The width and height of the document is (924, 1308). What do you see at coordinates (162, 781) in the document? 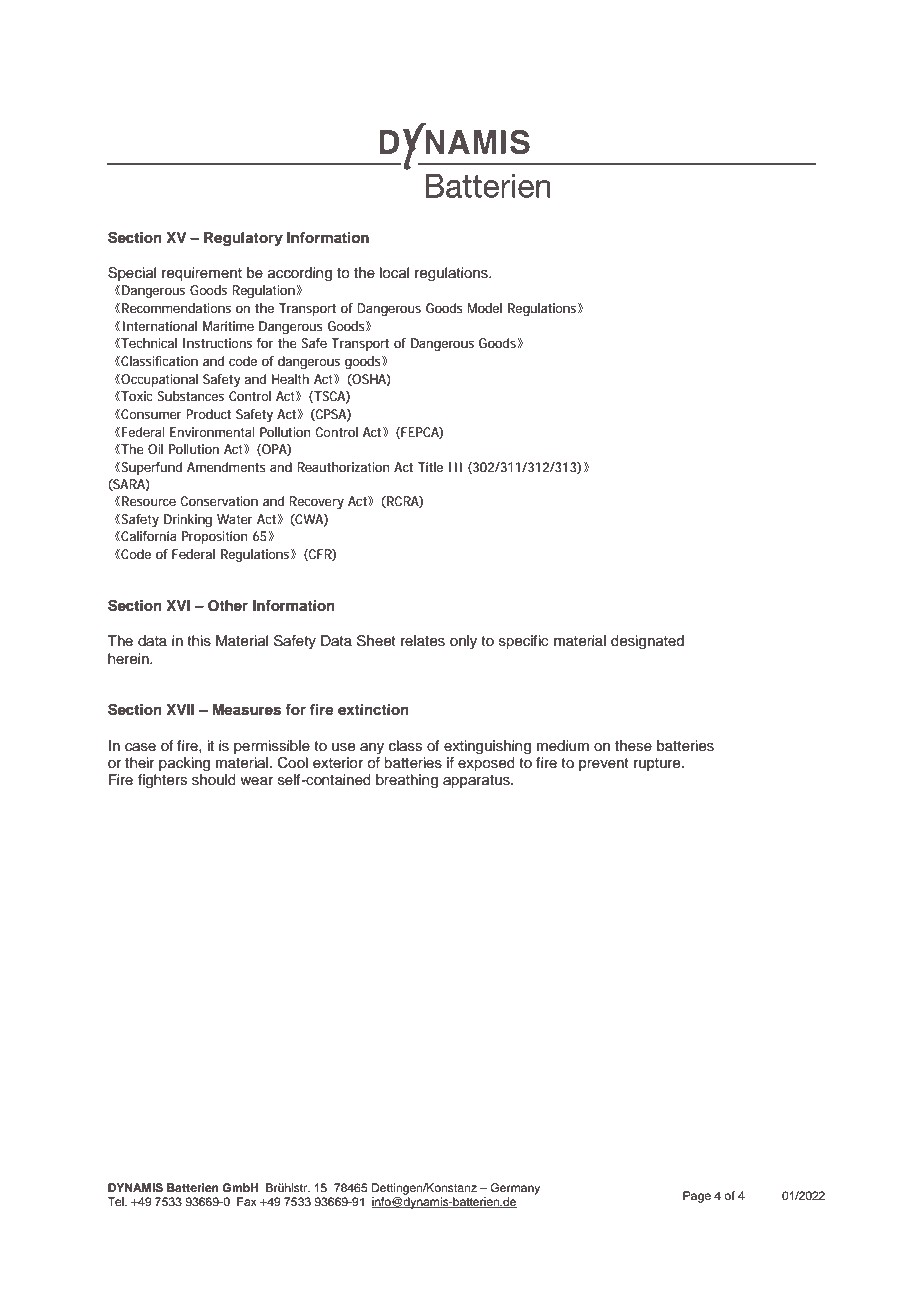
I see `fighters` at bounding box center [162, 781].
